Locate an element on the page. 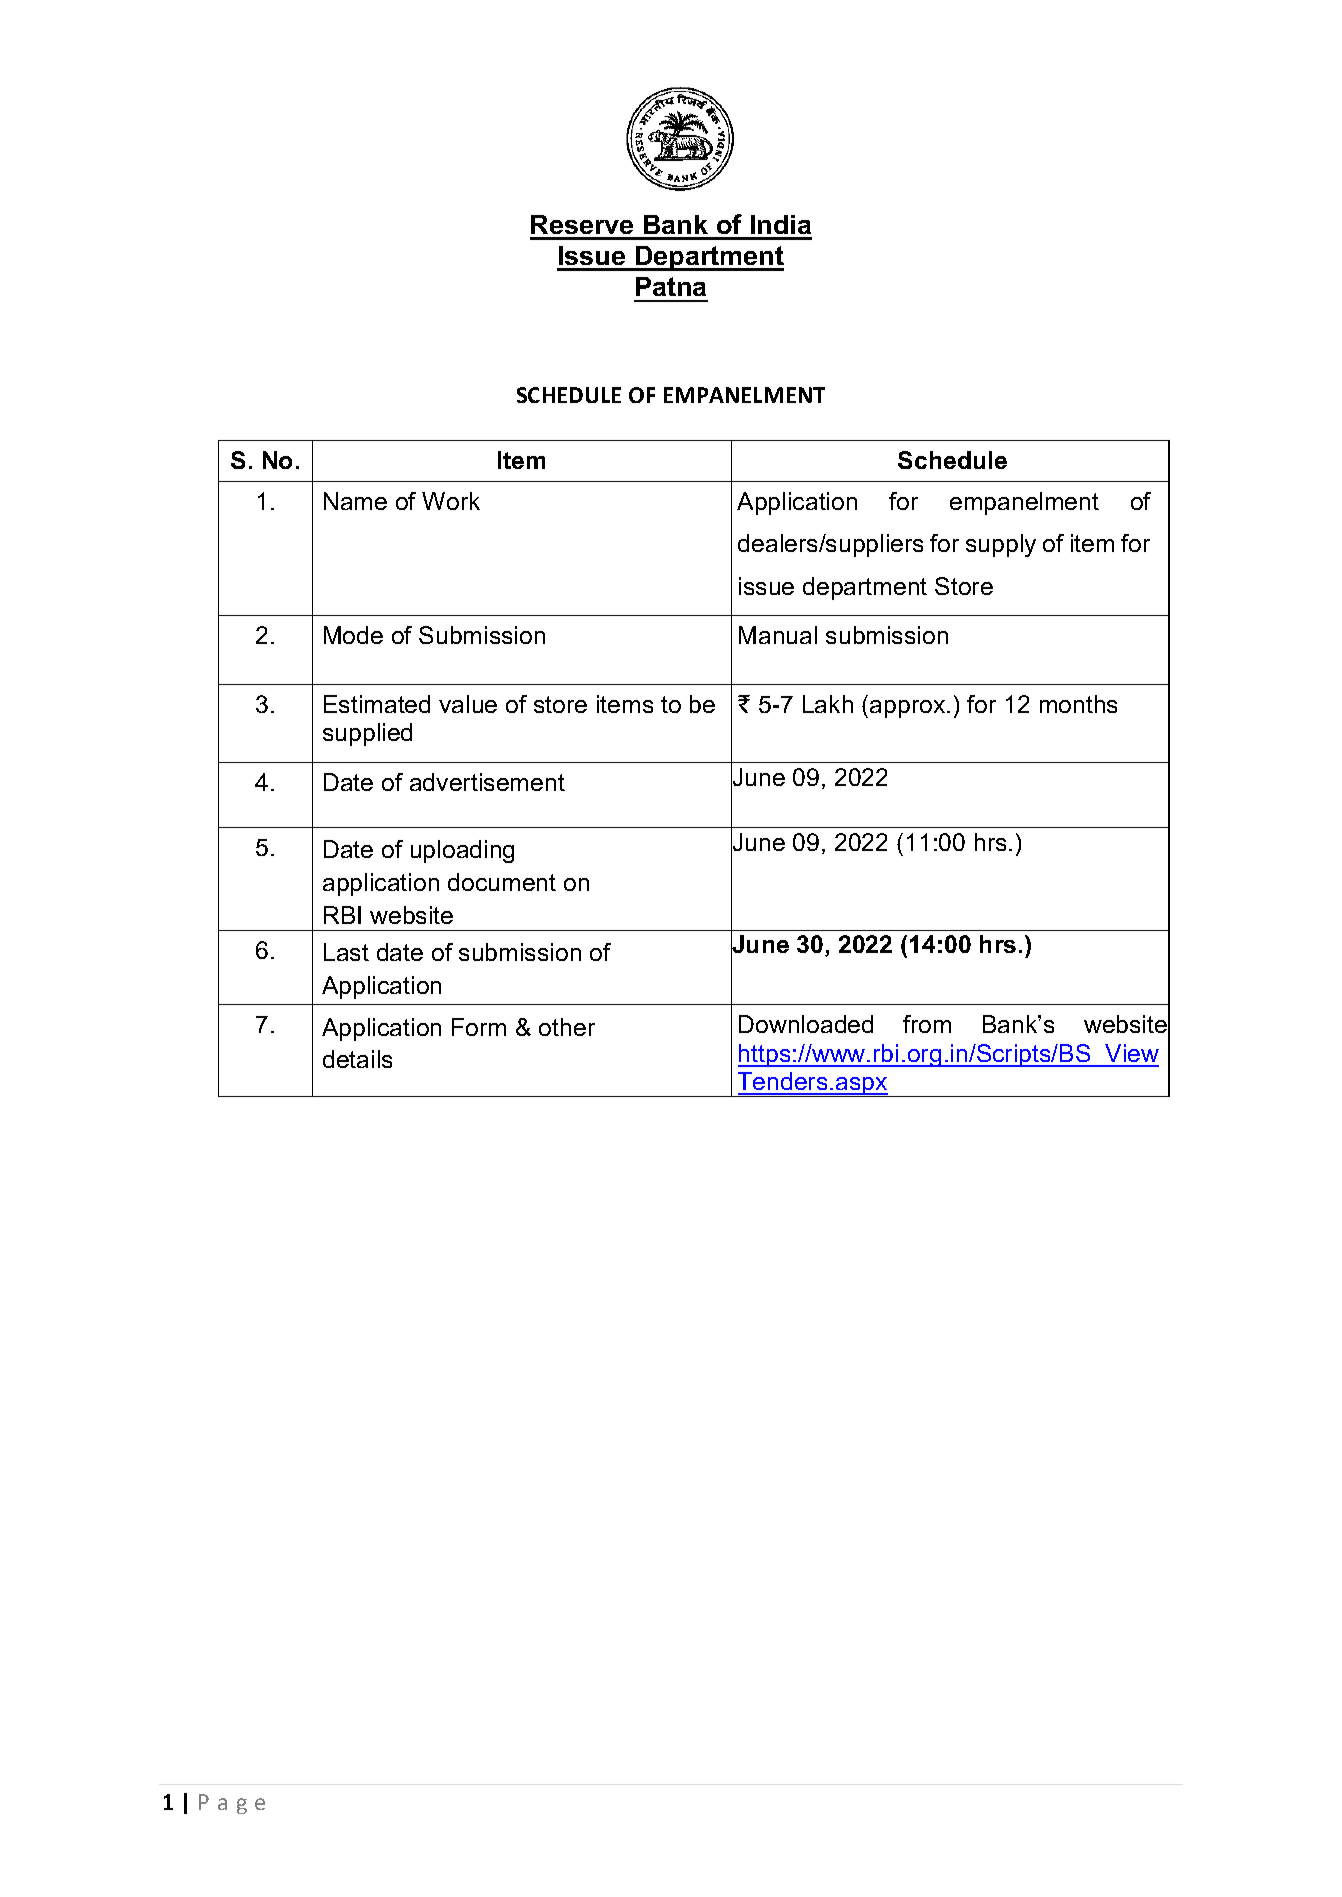 The image size is (1342, 1897). other is located at coordinates (567, 1027).
